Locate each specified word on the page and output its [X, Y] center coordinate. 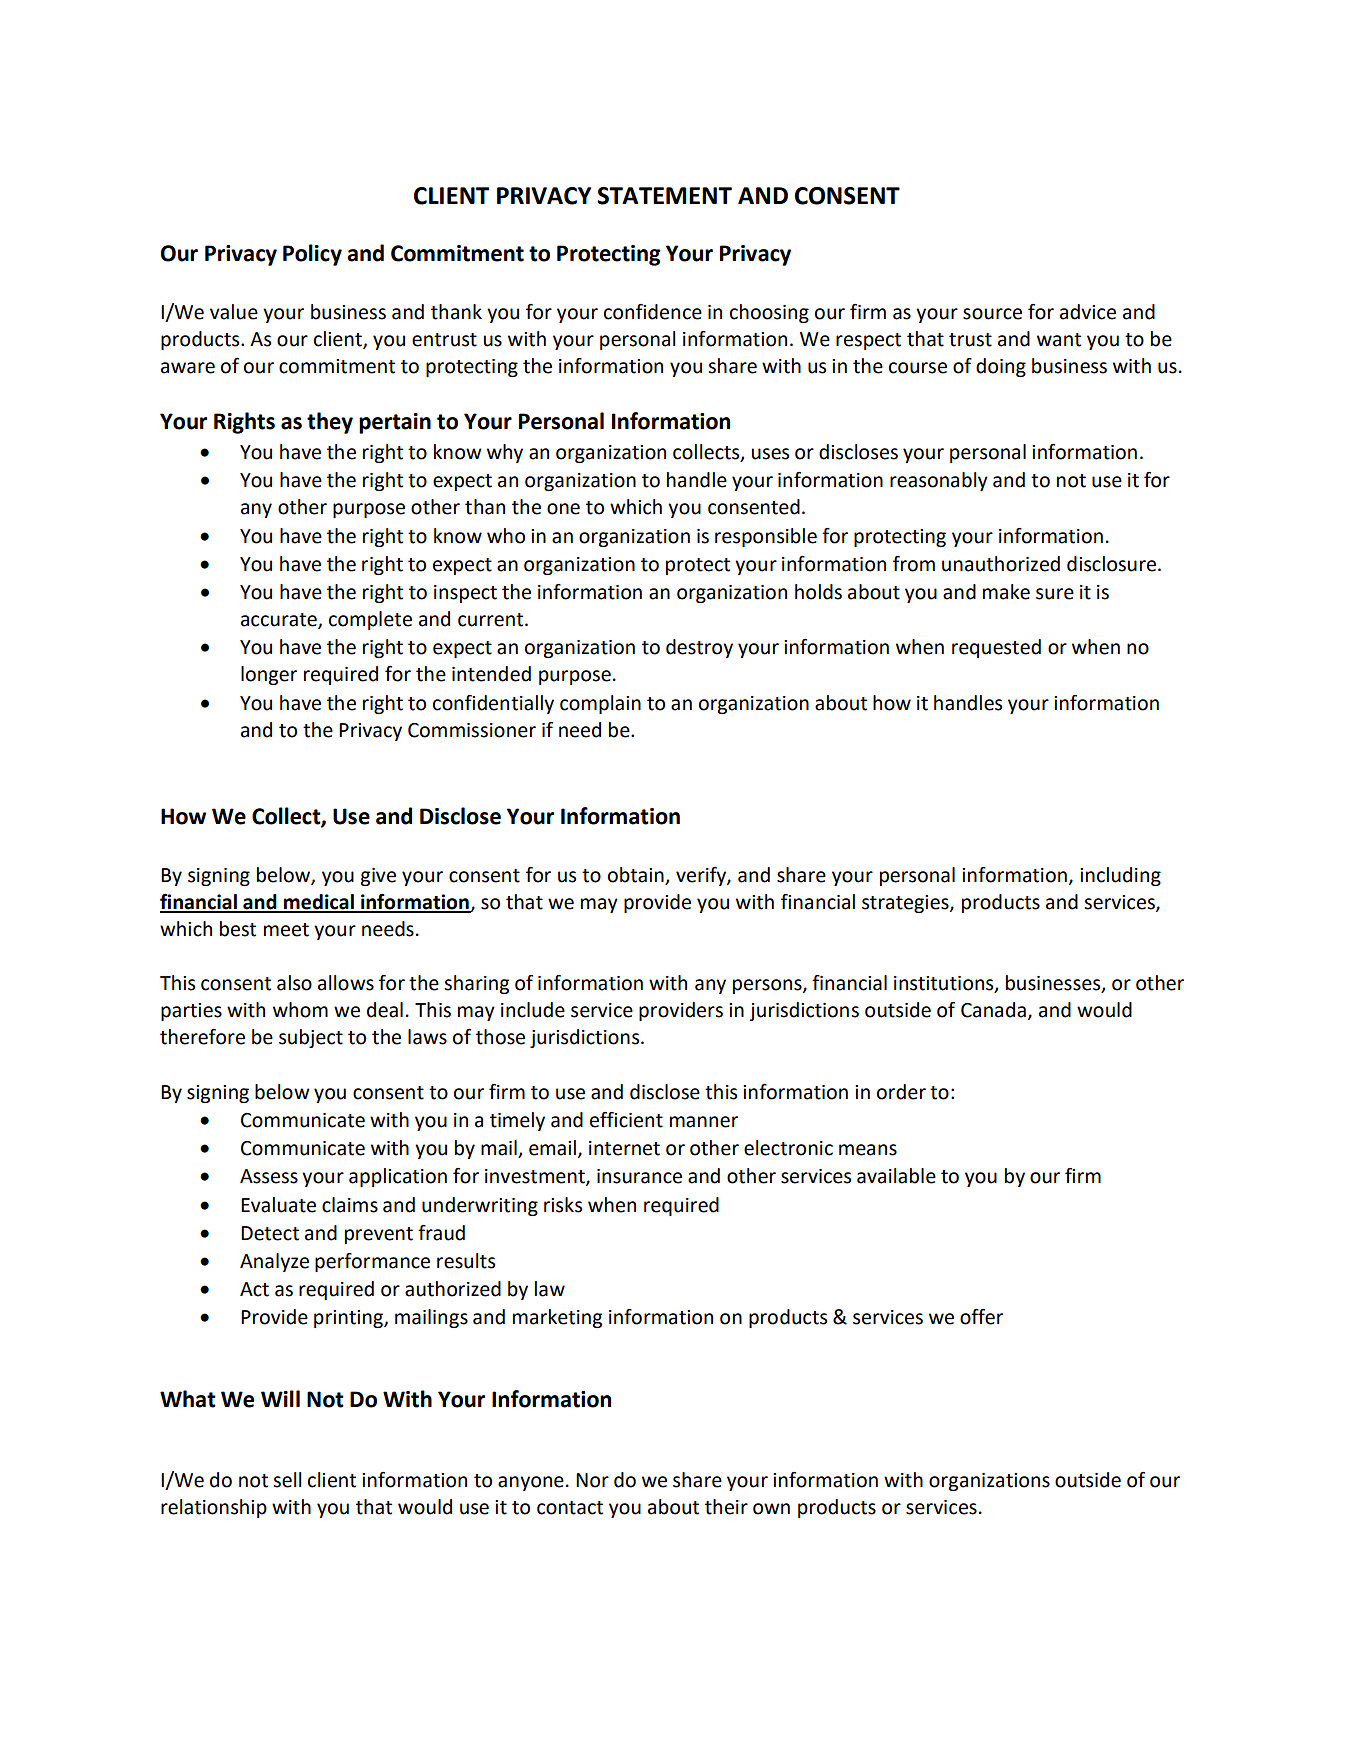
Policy [312, 255]
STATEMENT [664, 196]
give [378, 877]
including [1120, 876]
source [992, 314]
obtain [636, 875]
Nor [592, 1480]
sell [287, 1480]
